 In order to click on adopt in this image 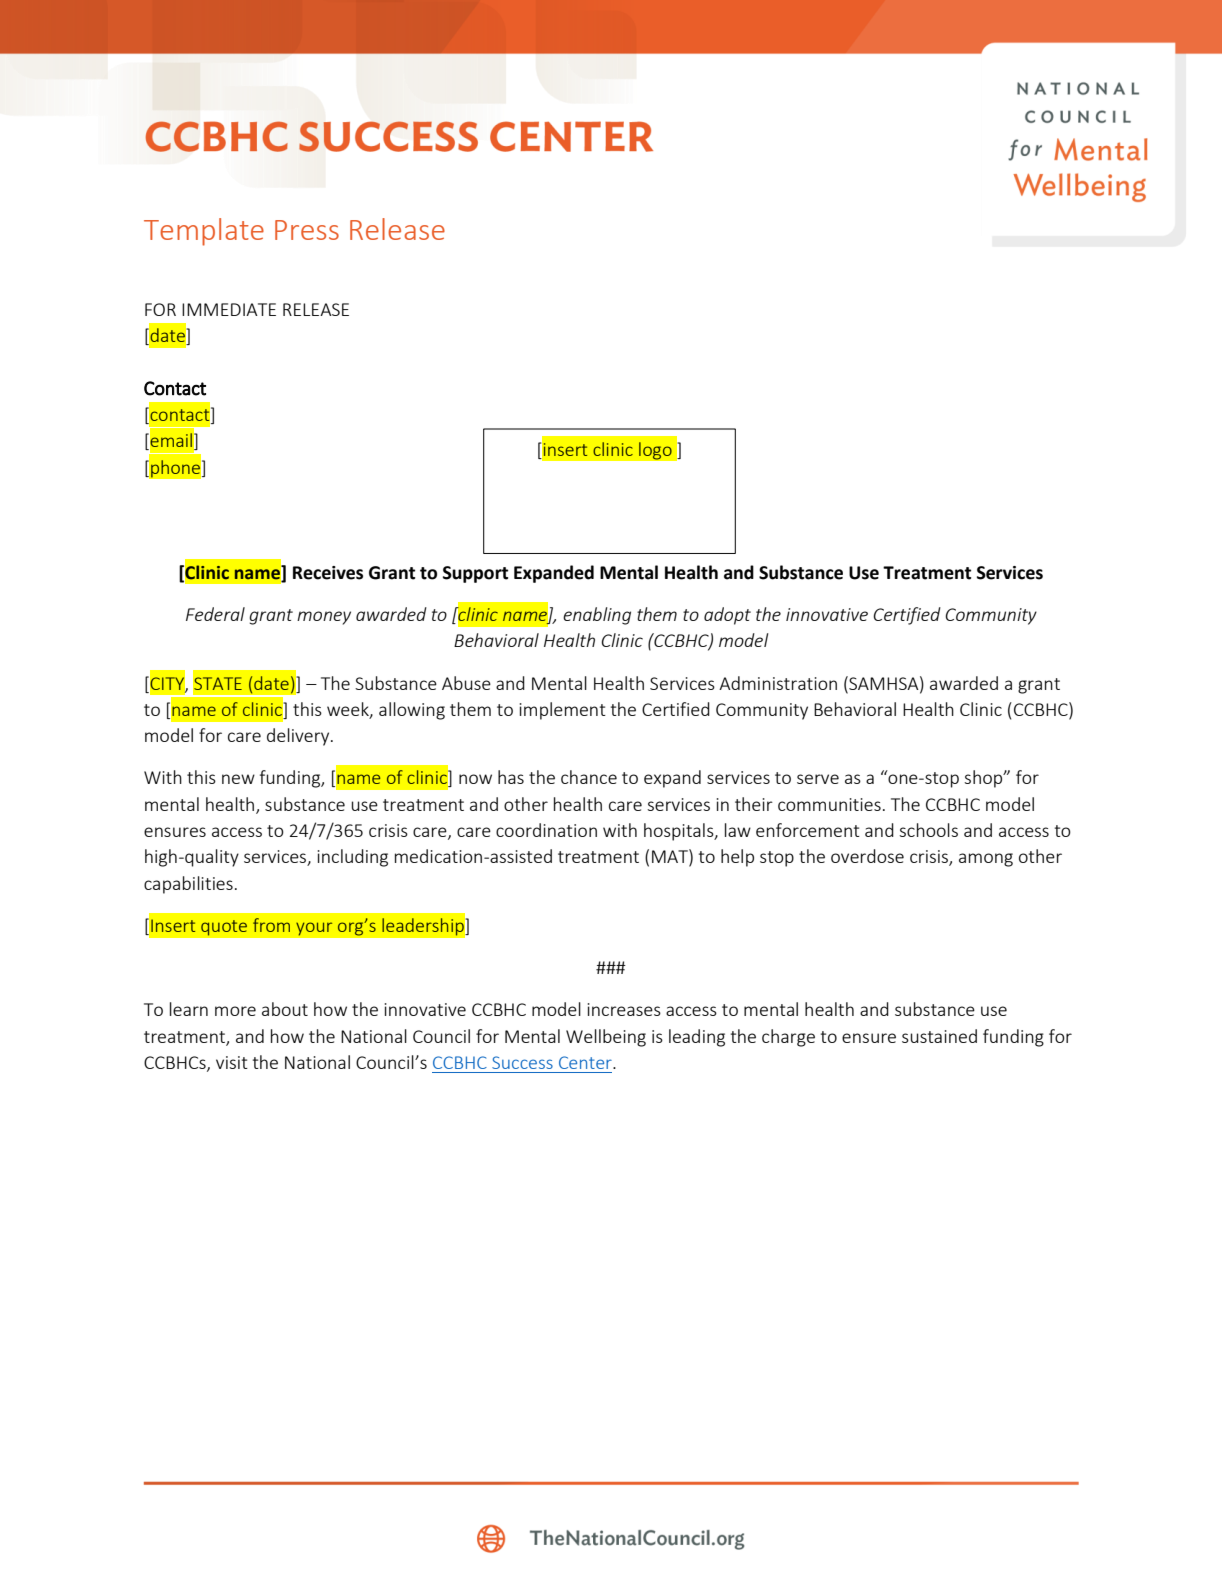, I will do `click(727, 616)`.
